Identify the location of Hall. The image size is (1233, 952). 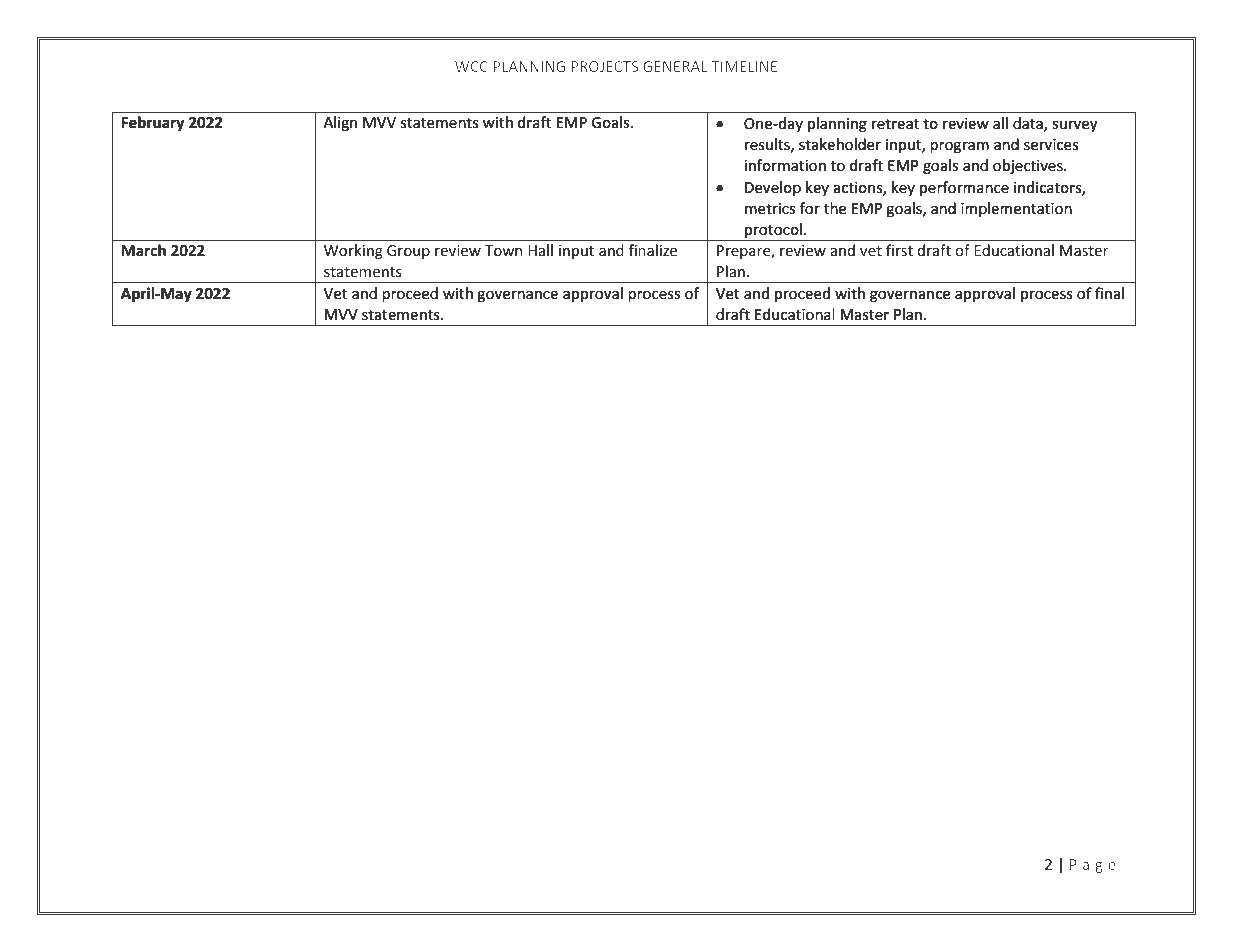
(540, 250).
